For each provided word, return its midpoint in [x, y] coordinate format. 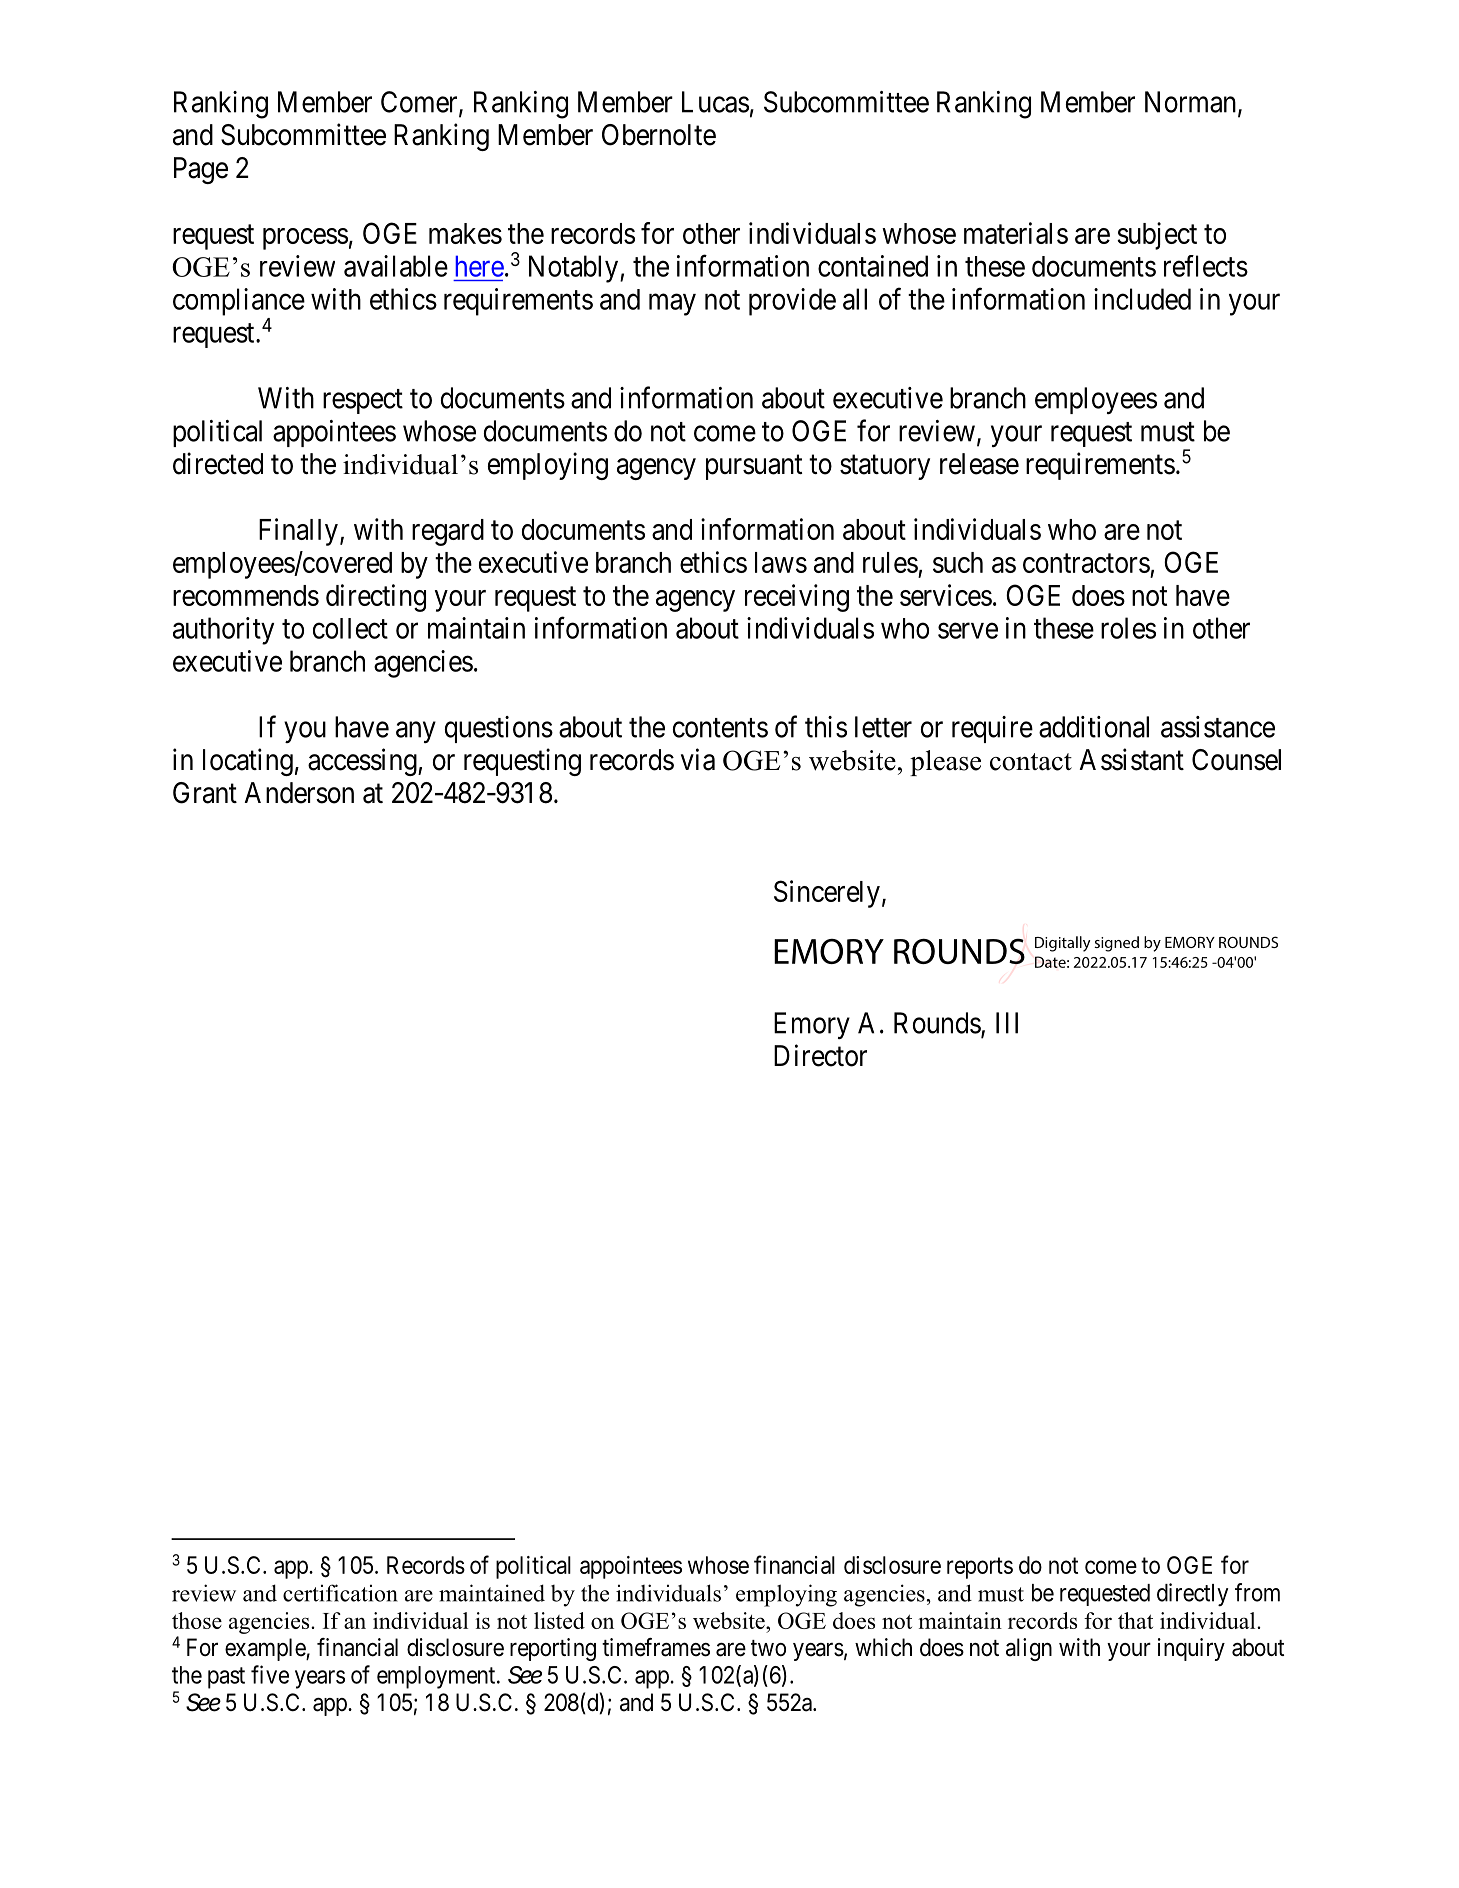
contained [873, 266]
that [1135, 1620]
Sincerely [827, 894]
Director [820, 1055]
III [1007, 1023]
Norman [1192, 103]
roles [1128, 628]
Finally [298, 532]
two [768, 1648]
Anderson [299, 793]
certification [340, 1593]
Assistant [1131, 759]
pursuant [754, 467]
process [305, 239]
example [266, 1649]
